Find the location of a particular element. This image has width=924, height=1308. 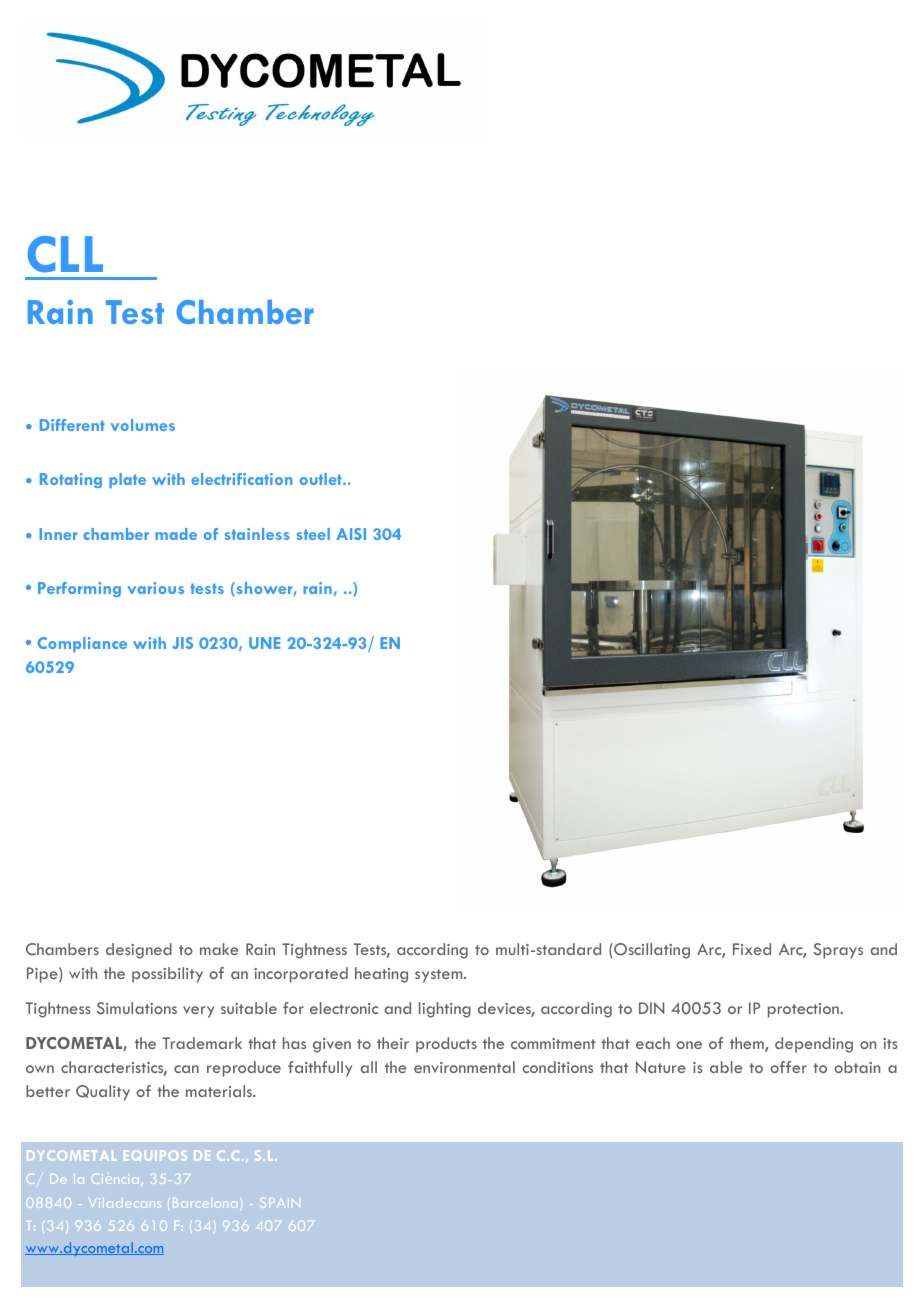

Barcelona is located at coordinates (203, 1203).
